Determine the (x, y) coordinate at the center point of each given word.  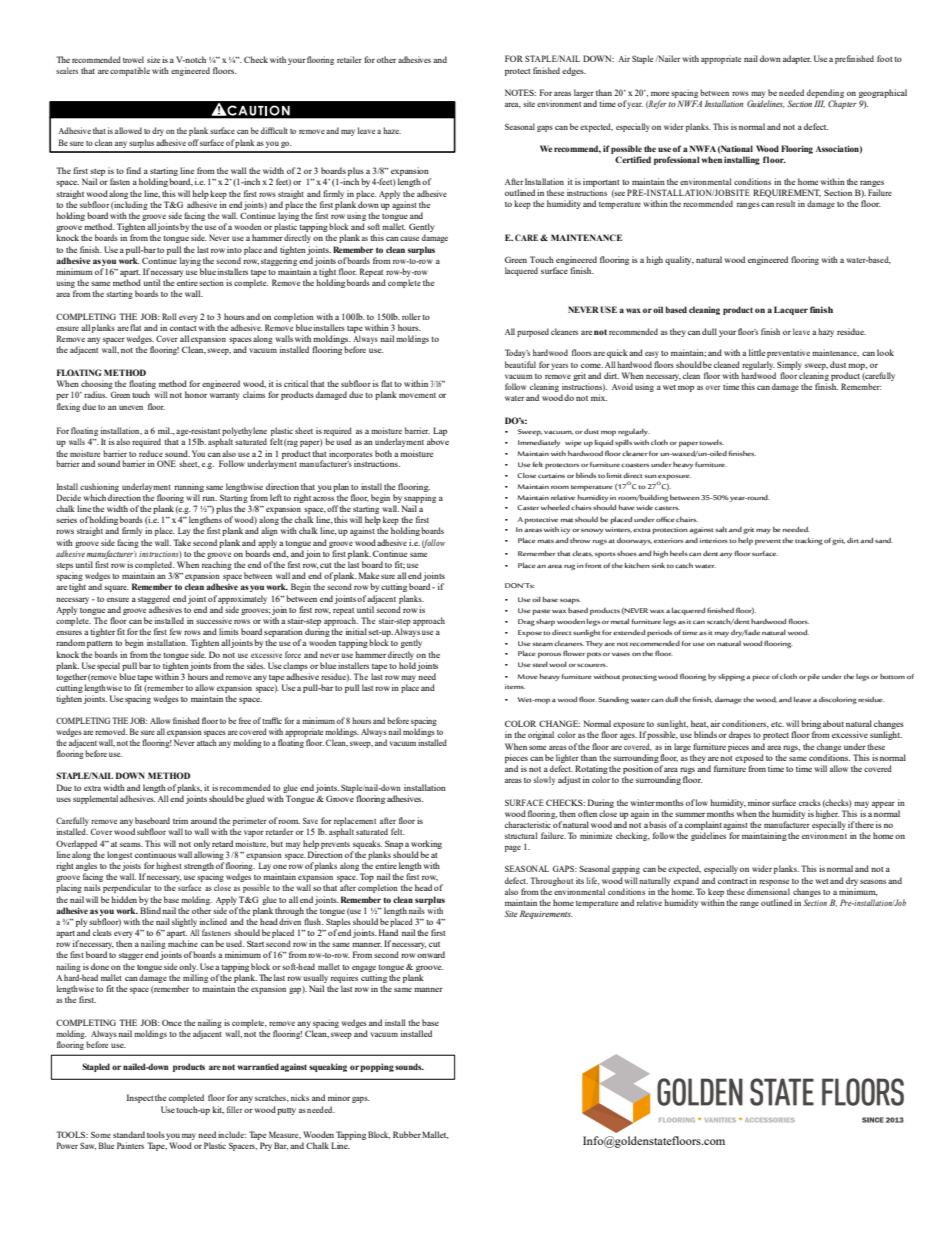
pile (814, 677)
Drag (526, 622)
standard (129, 1134)
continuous (155, 854)
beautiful (520, 364)
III (819, 104)
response (774, 882)
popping (377, 1067)
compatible (130, 71)
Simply (789, 365)
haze (392, 130)
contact (183, 328)
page (513, 849)
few (176, 631)
